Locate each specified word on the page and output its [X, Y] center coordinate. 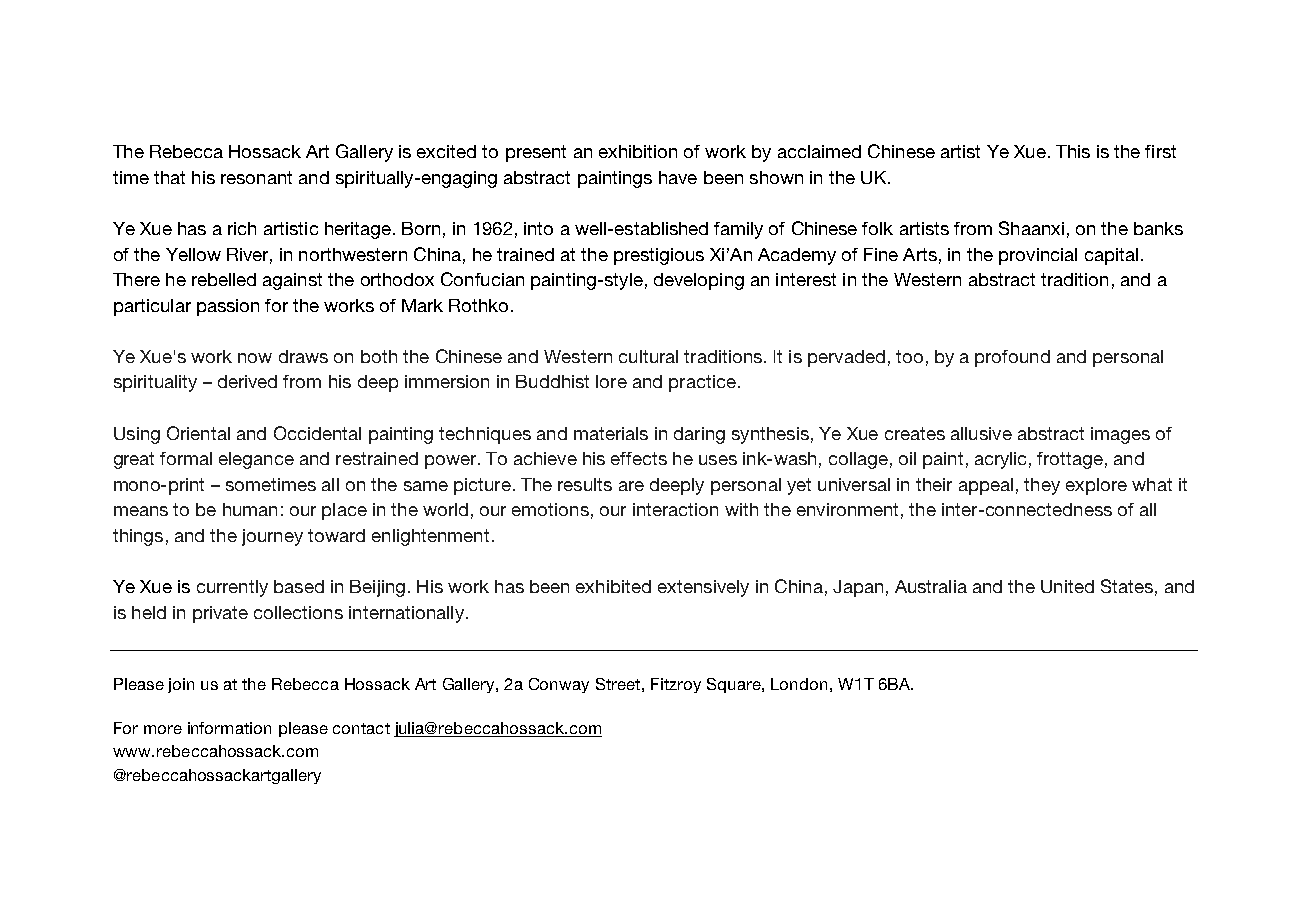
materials [611, 433]
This [1073, 151]
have [678, 177]
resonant [256, 177]
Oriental [198, 433]
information [229, 728]
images [1120, 435]
